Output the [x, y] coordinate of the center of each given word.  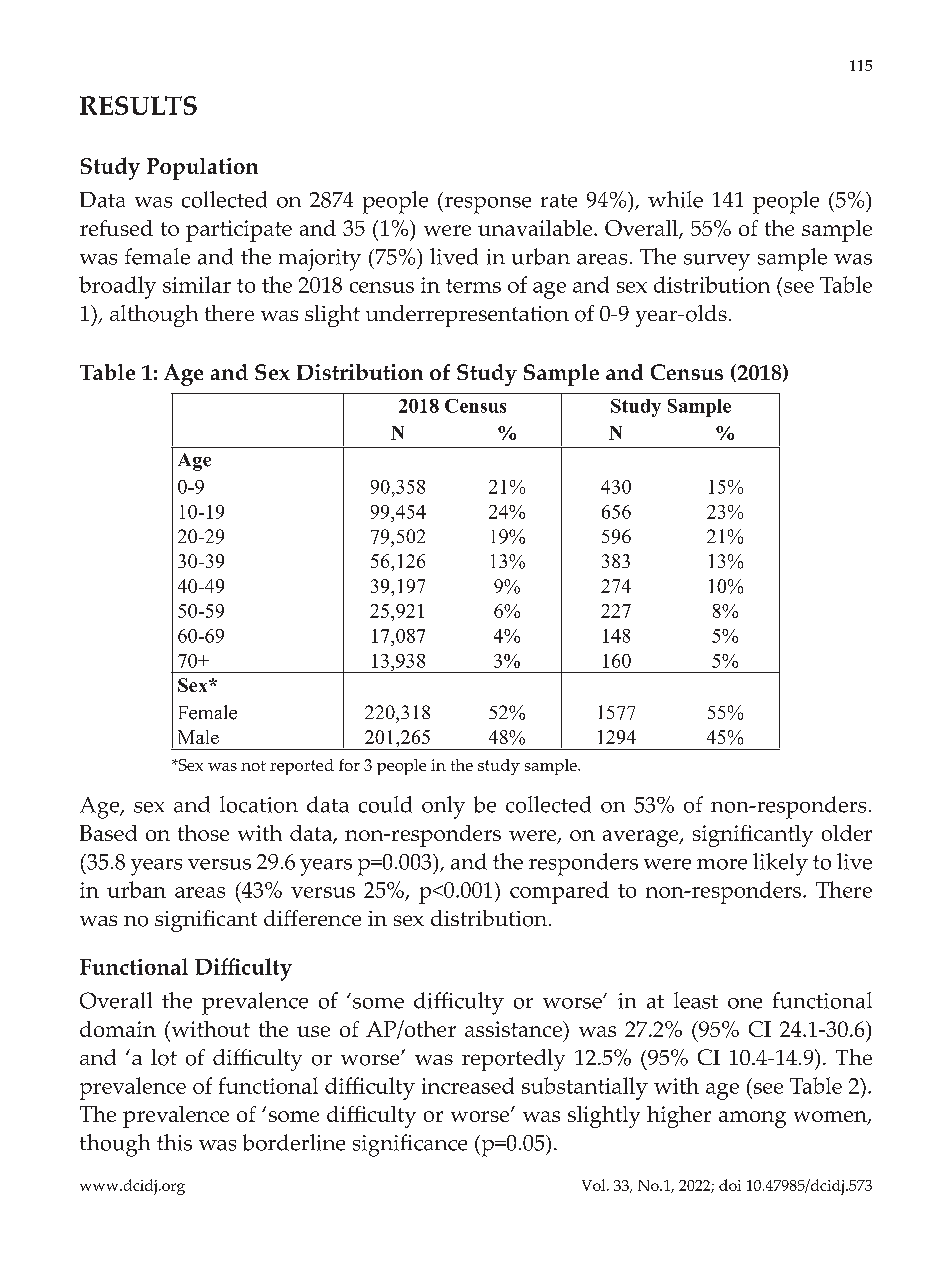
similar [197, 284]
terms [473, 286]
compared [559, 892]
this [174, 1142]
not [253, 766]
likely [780, 864]
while [675, 199]
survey [717, 262]
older [847, 833]
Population [202, 169]
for [349, 765]
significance [410, 1145]
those [203, 833]
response [486, 205]
